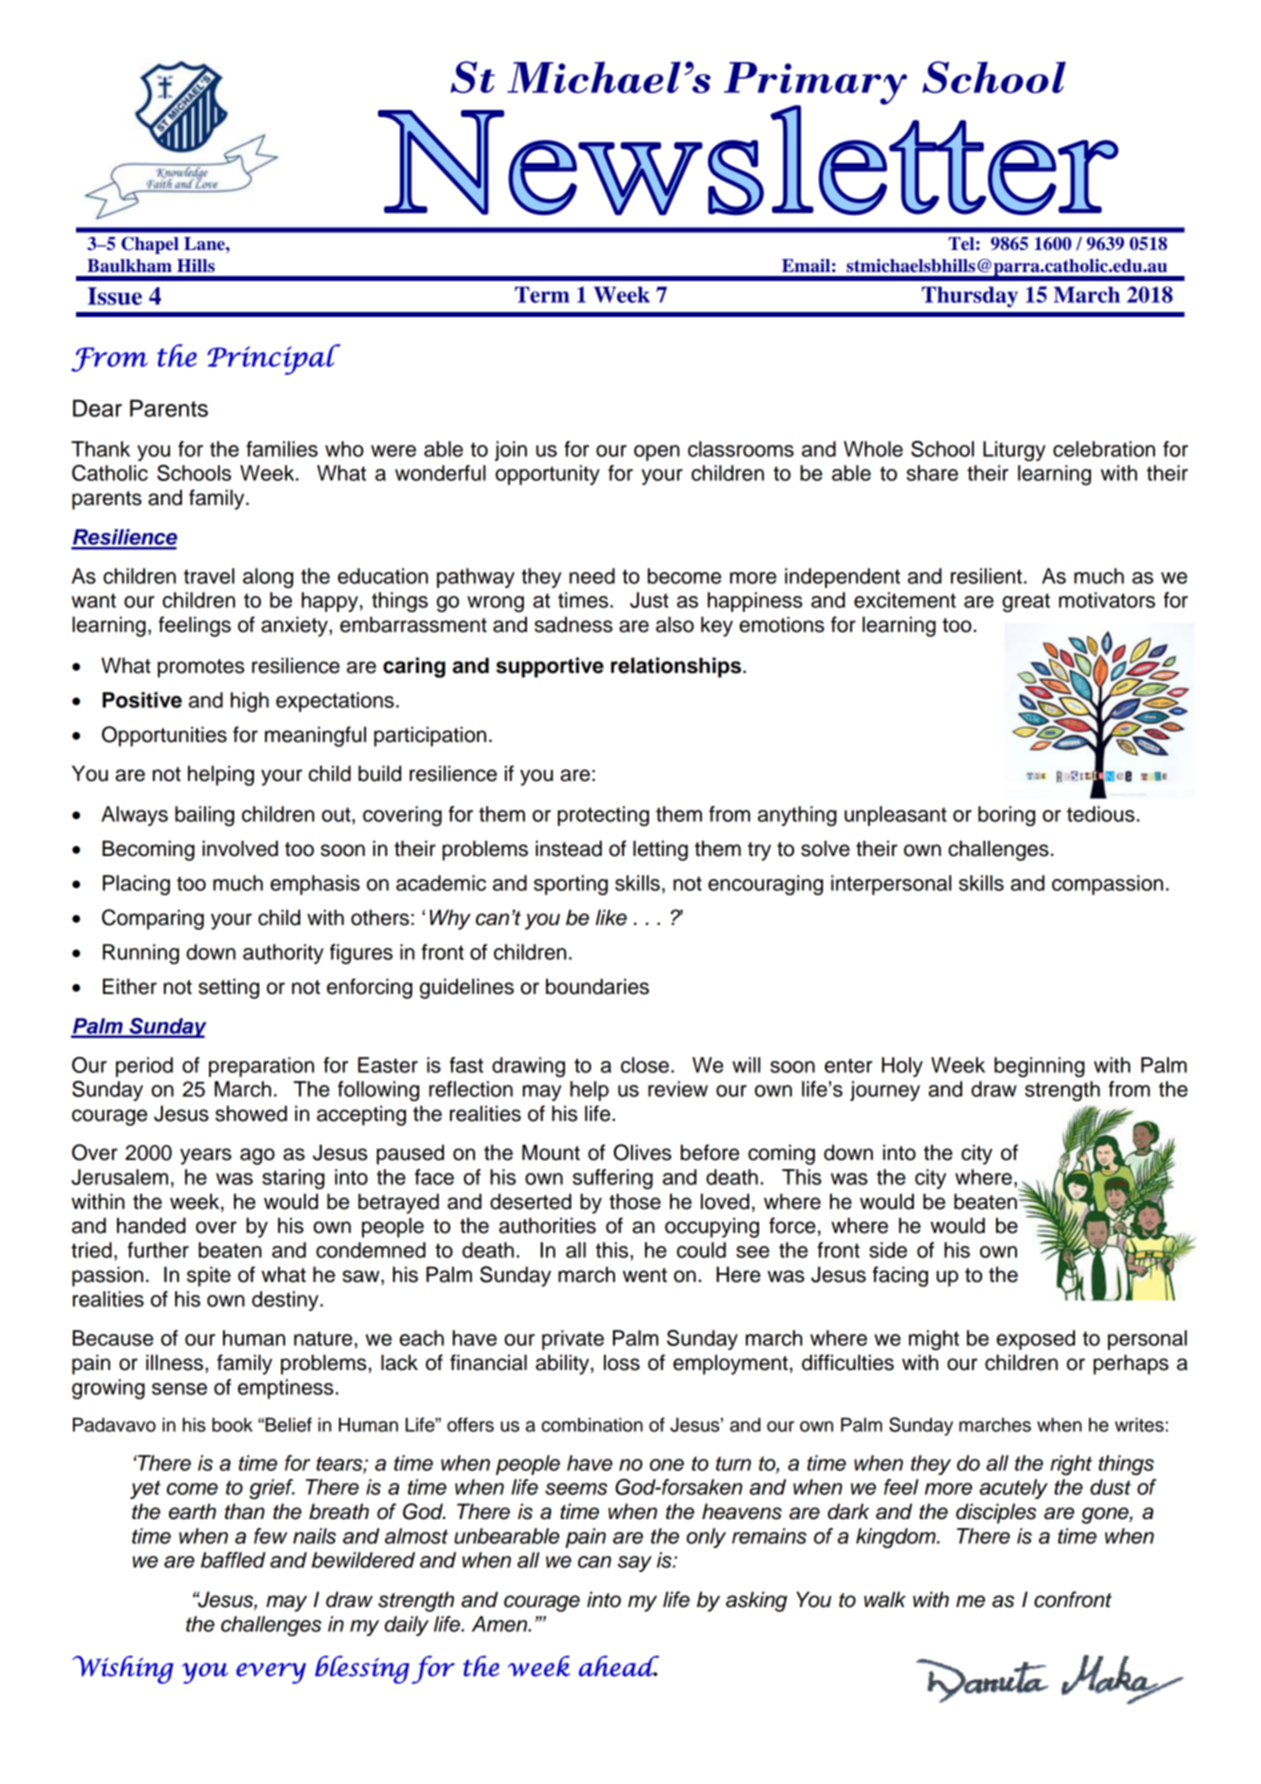 Image resolution: width=1261 pixels, height=1784 pixels. What do you see at coordinates (115, 296) in the image?
I see `Issue` at bounding box center [115, 296].
